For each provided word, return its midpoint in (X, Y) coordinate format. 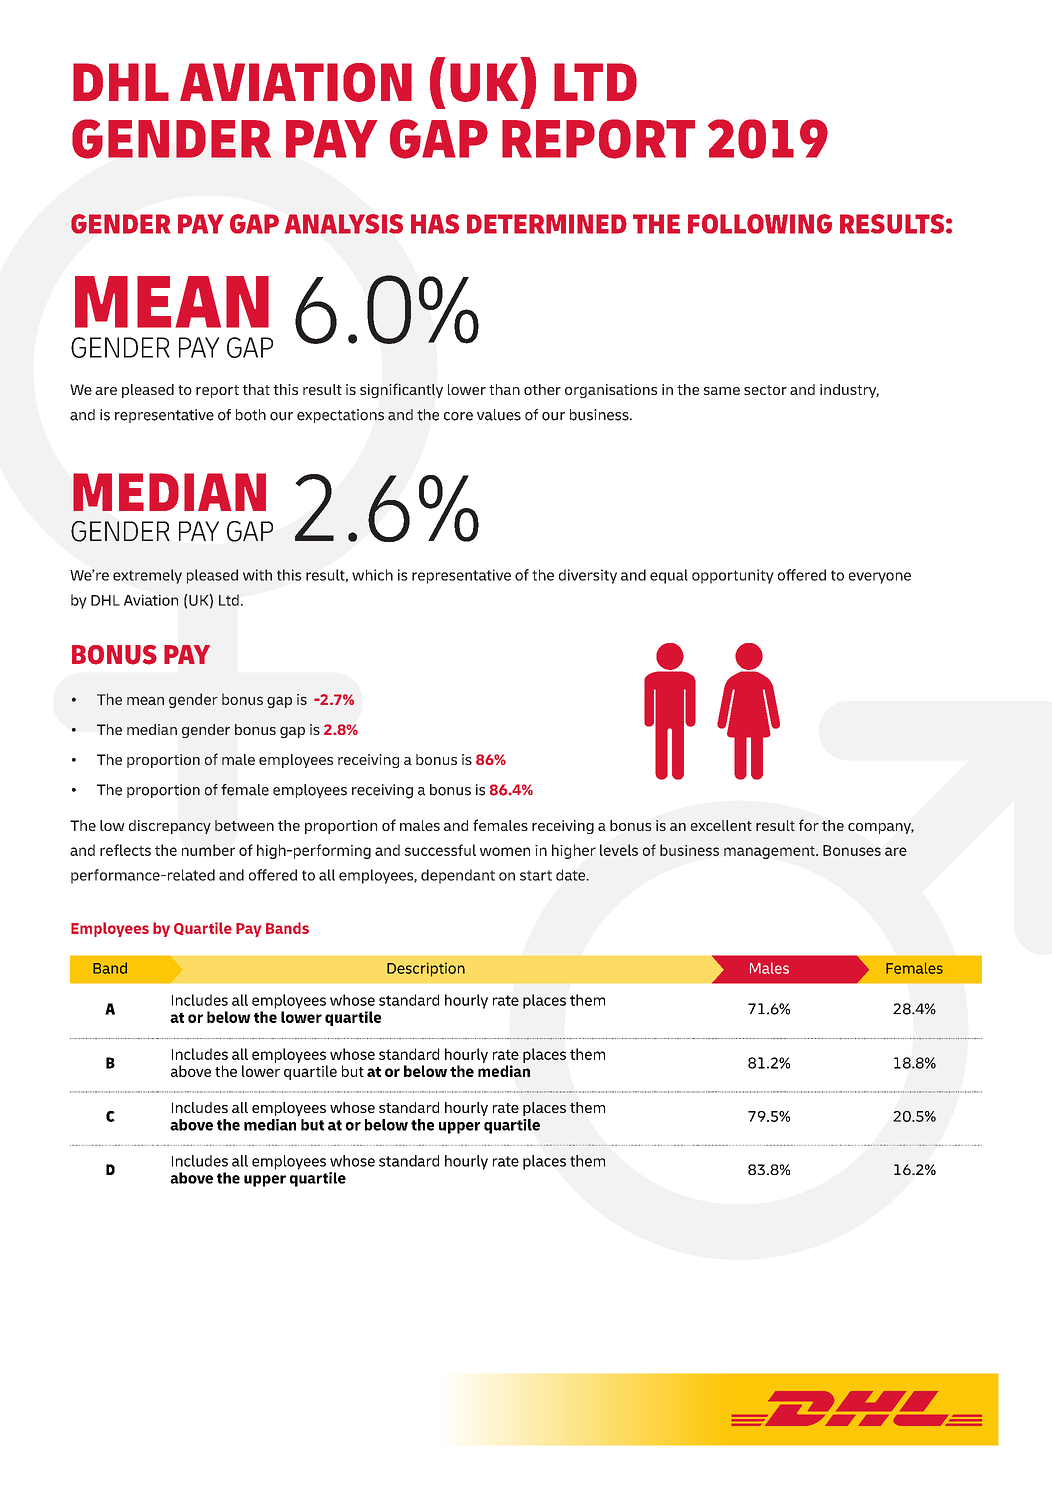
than (504, 389)
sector (765, 390)
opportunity (733, 576)
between (244, 825)
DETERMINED (547, 224)
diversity (588, 576)
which (372, 575)
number (208, 850)
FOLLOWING (760, 224)
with (257, 575)
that (256, 389)
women (505, 851)
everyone (880, 578)
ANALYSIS (344, 224)
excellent (721, 825)
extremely (147, 576)
